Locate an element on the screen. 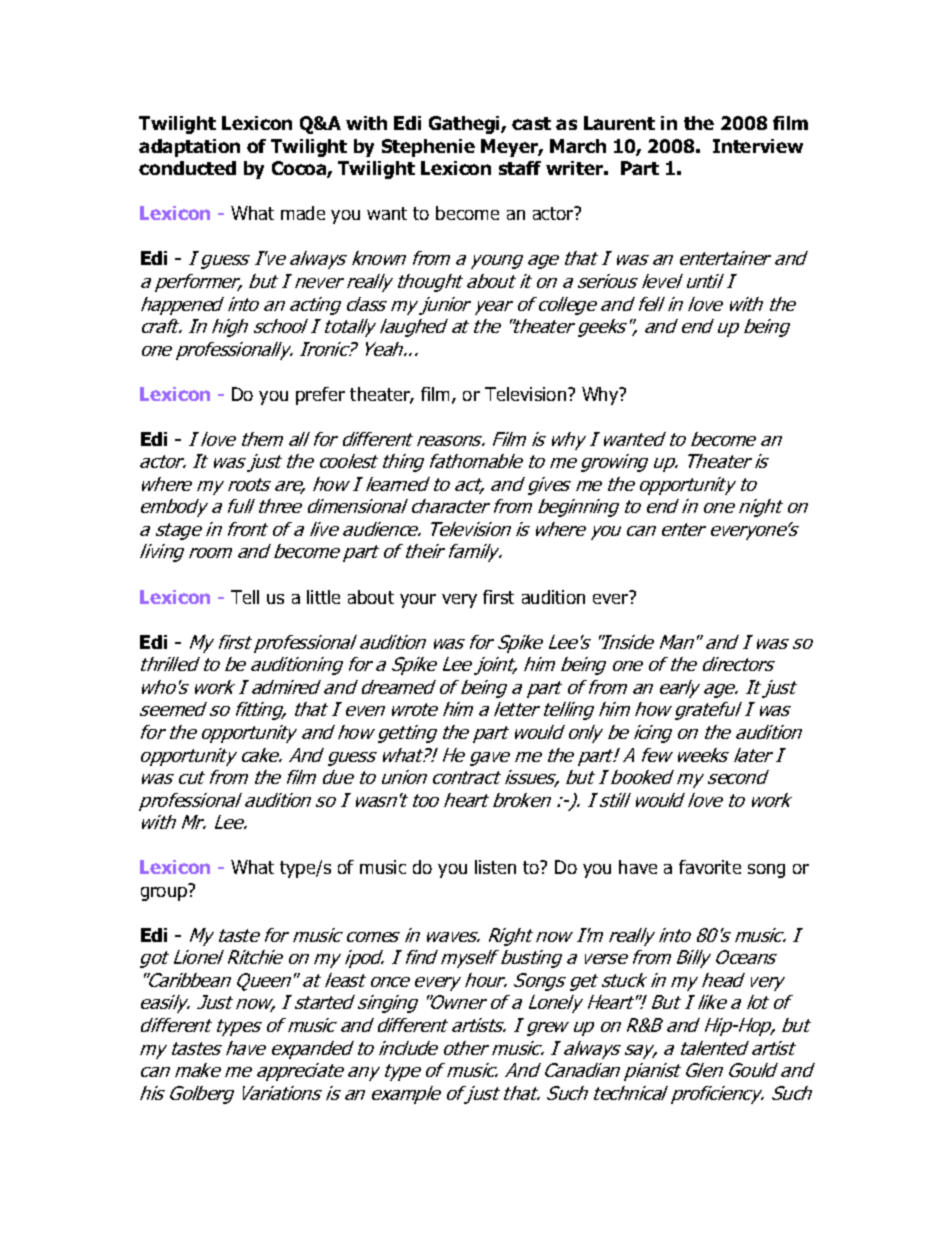  listen is located at coordinates (495, 867).
